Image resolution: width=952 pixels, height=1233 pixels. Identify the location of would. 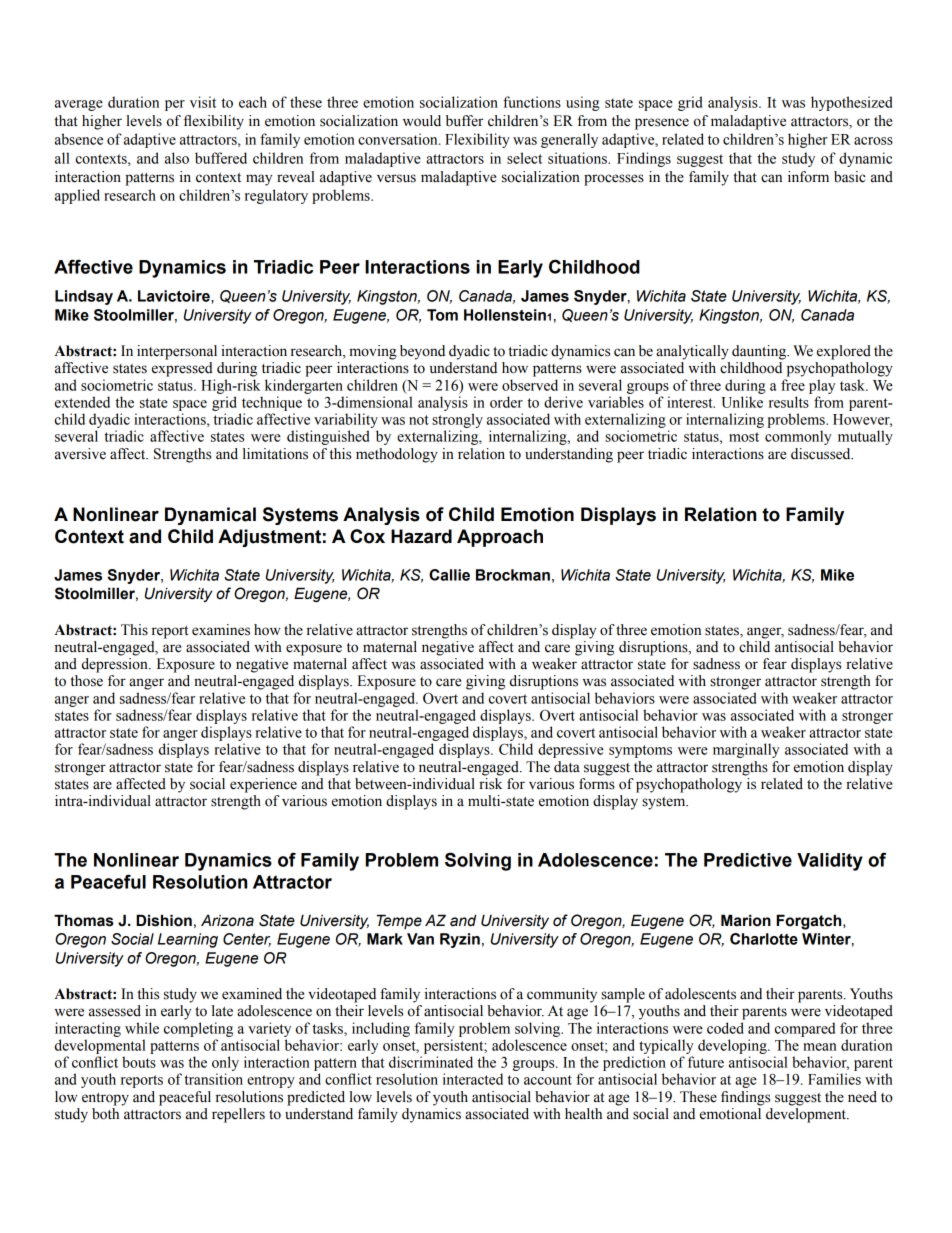
(422, 121).
